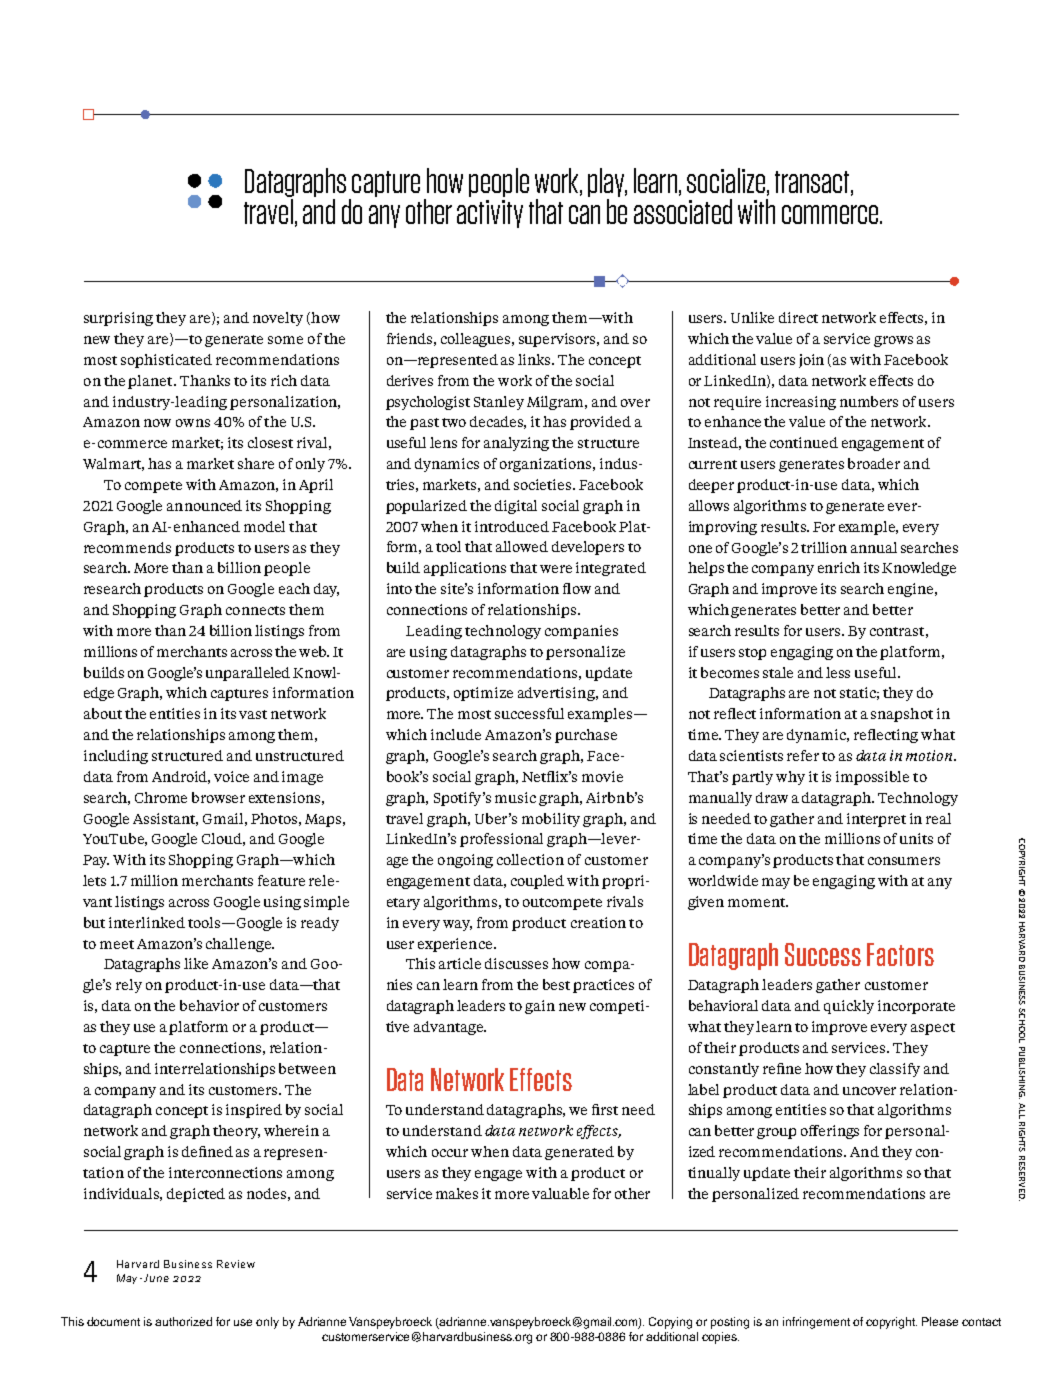 This screenshot has height=1376, width=1063. What do you see at coordinates (239, 945) in the screenshot?
I see `challenge` at bounding box center [239, 945].
